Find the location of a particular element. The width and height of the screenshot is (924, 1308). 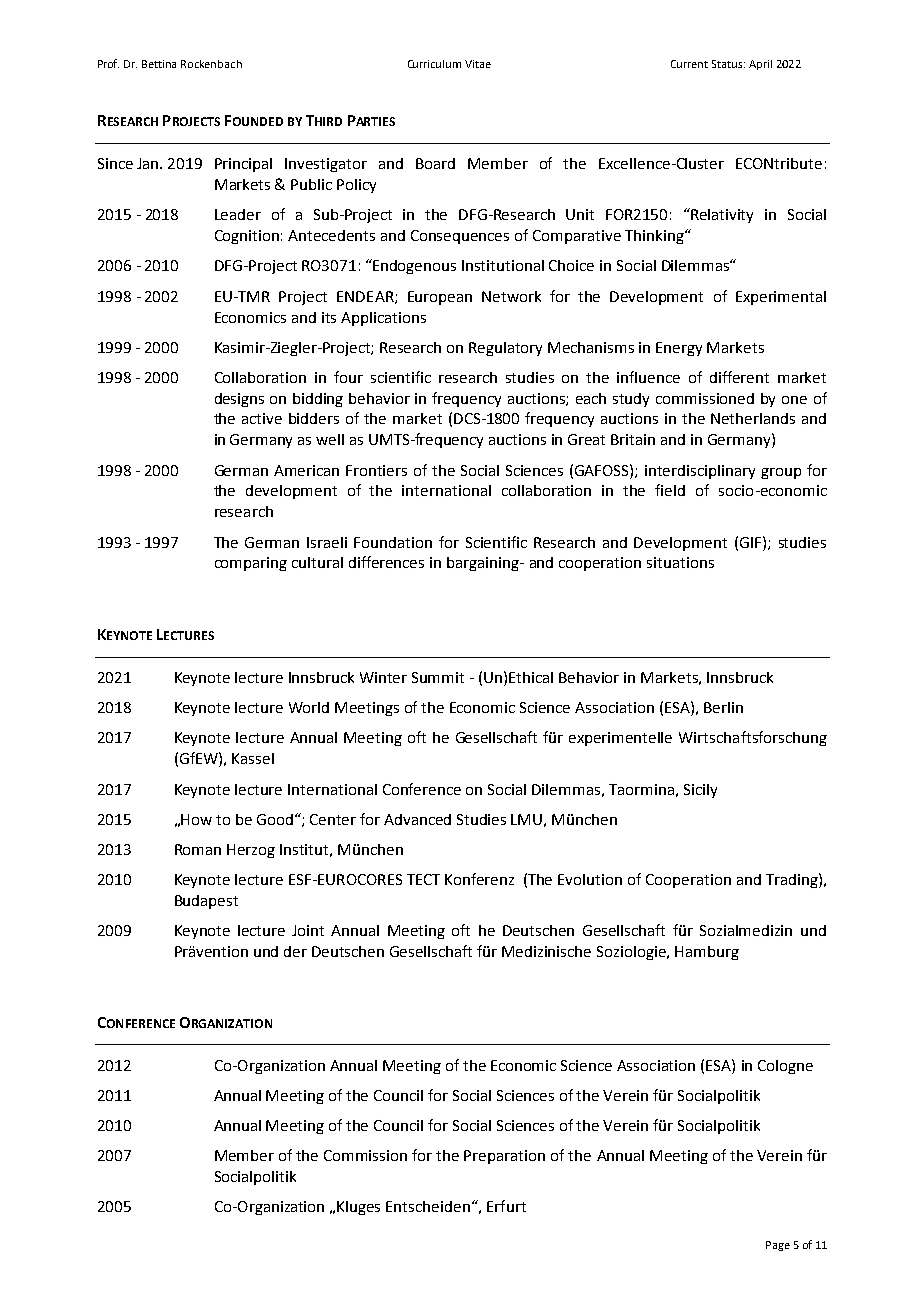

Page is located at coordinates (778, 1246).
